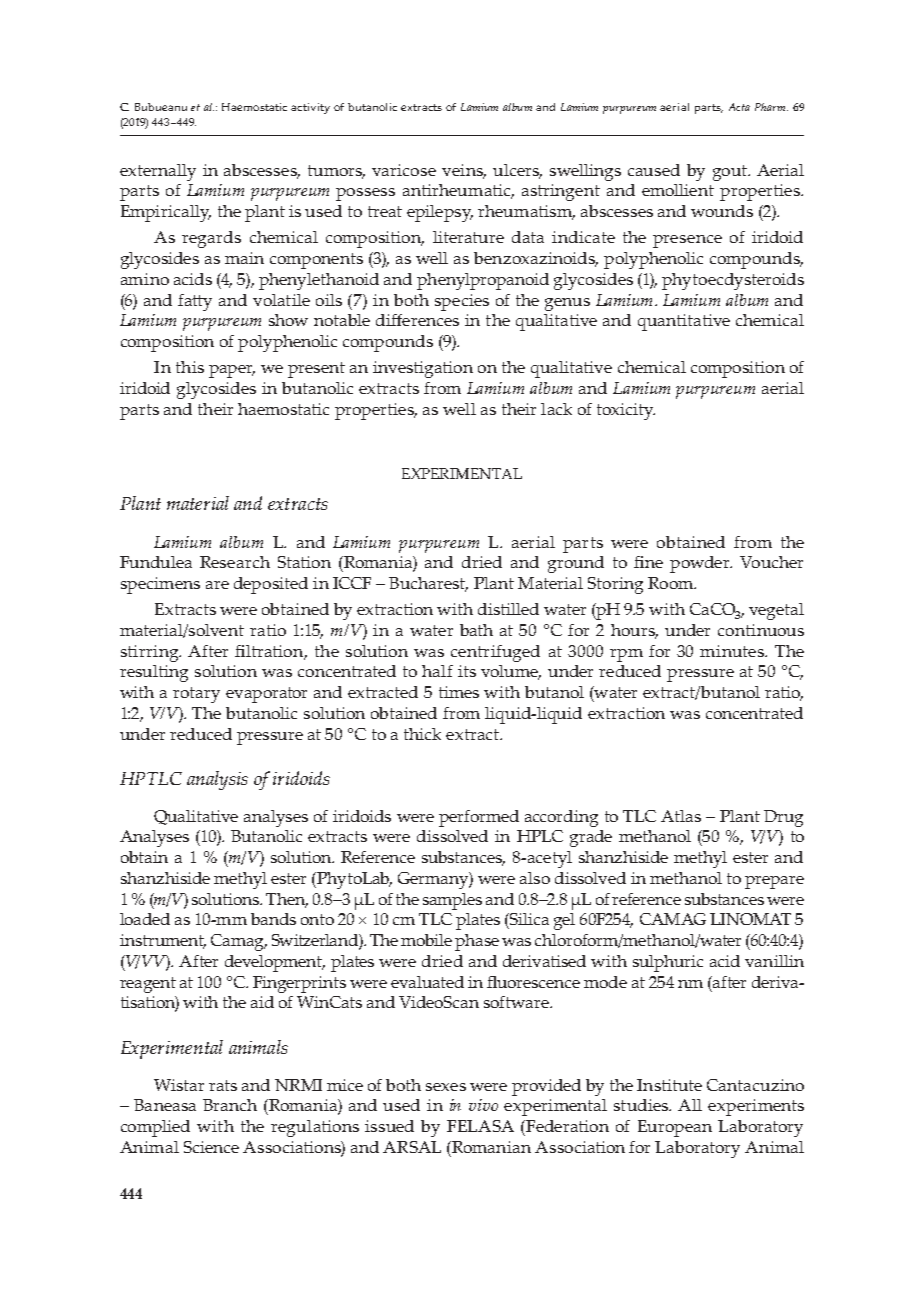 The width and height of the document is (924, 1305). I want to click on bath, so click(476, 630).
